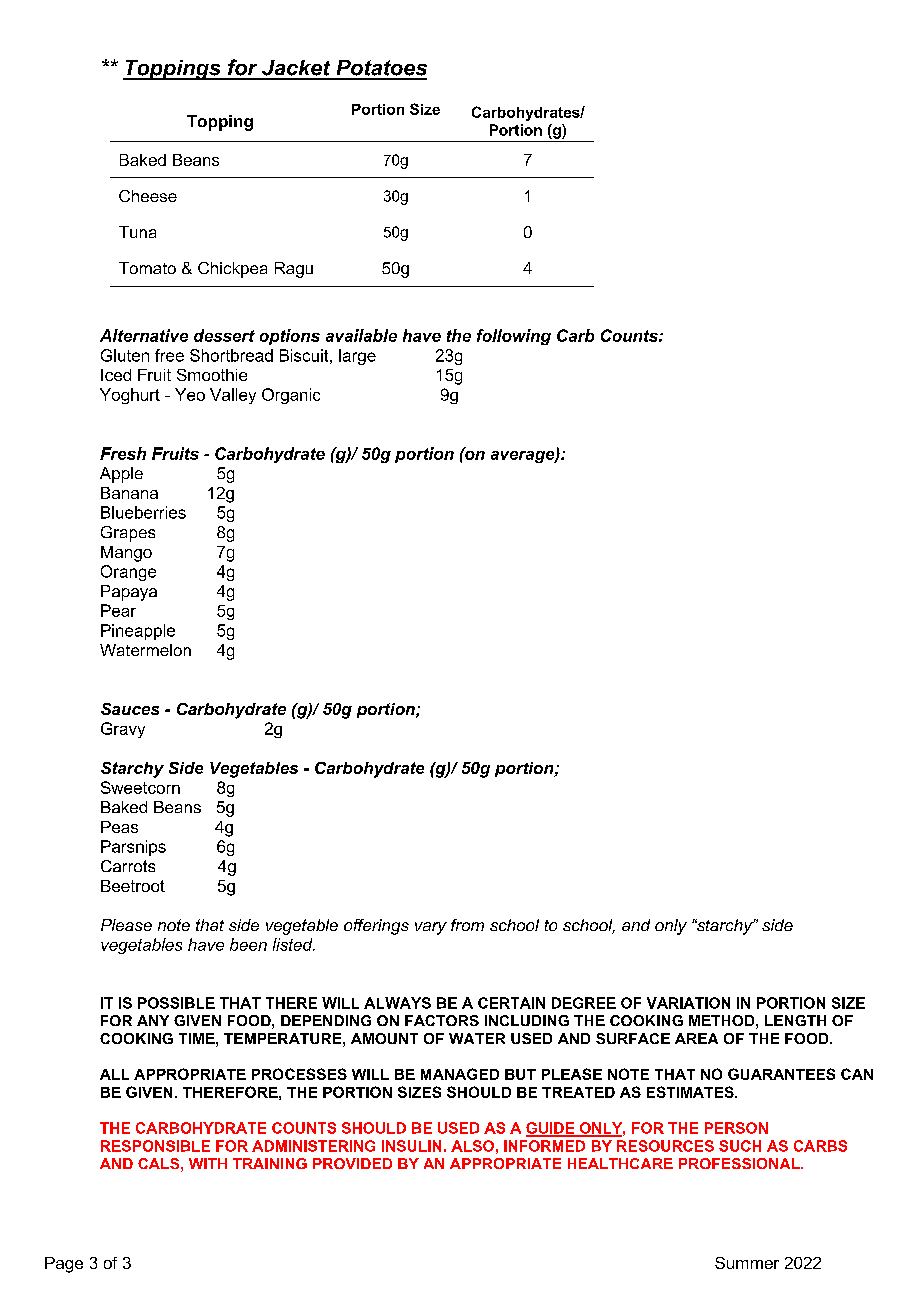 The width and height of the image is (924, 1308). Describe the element at coordinates (140, 787) in the image. I see `Sweetcorn` at that location.
